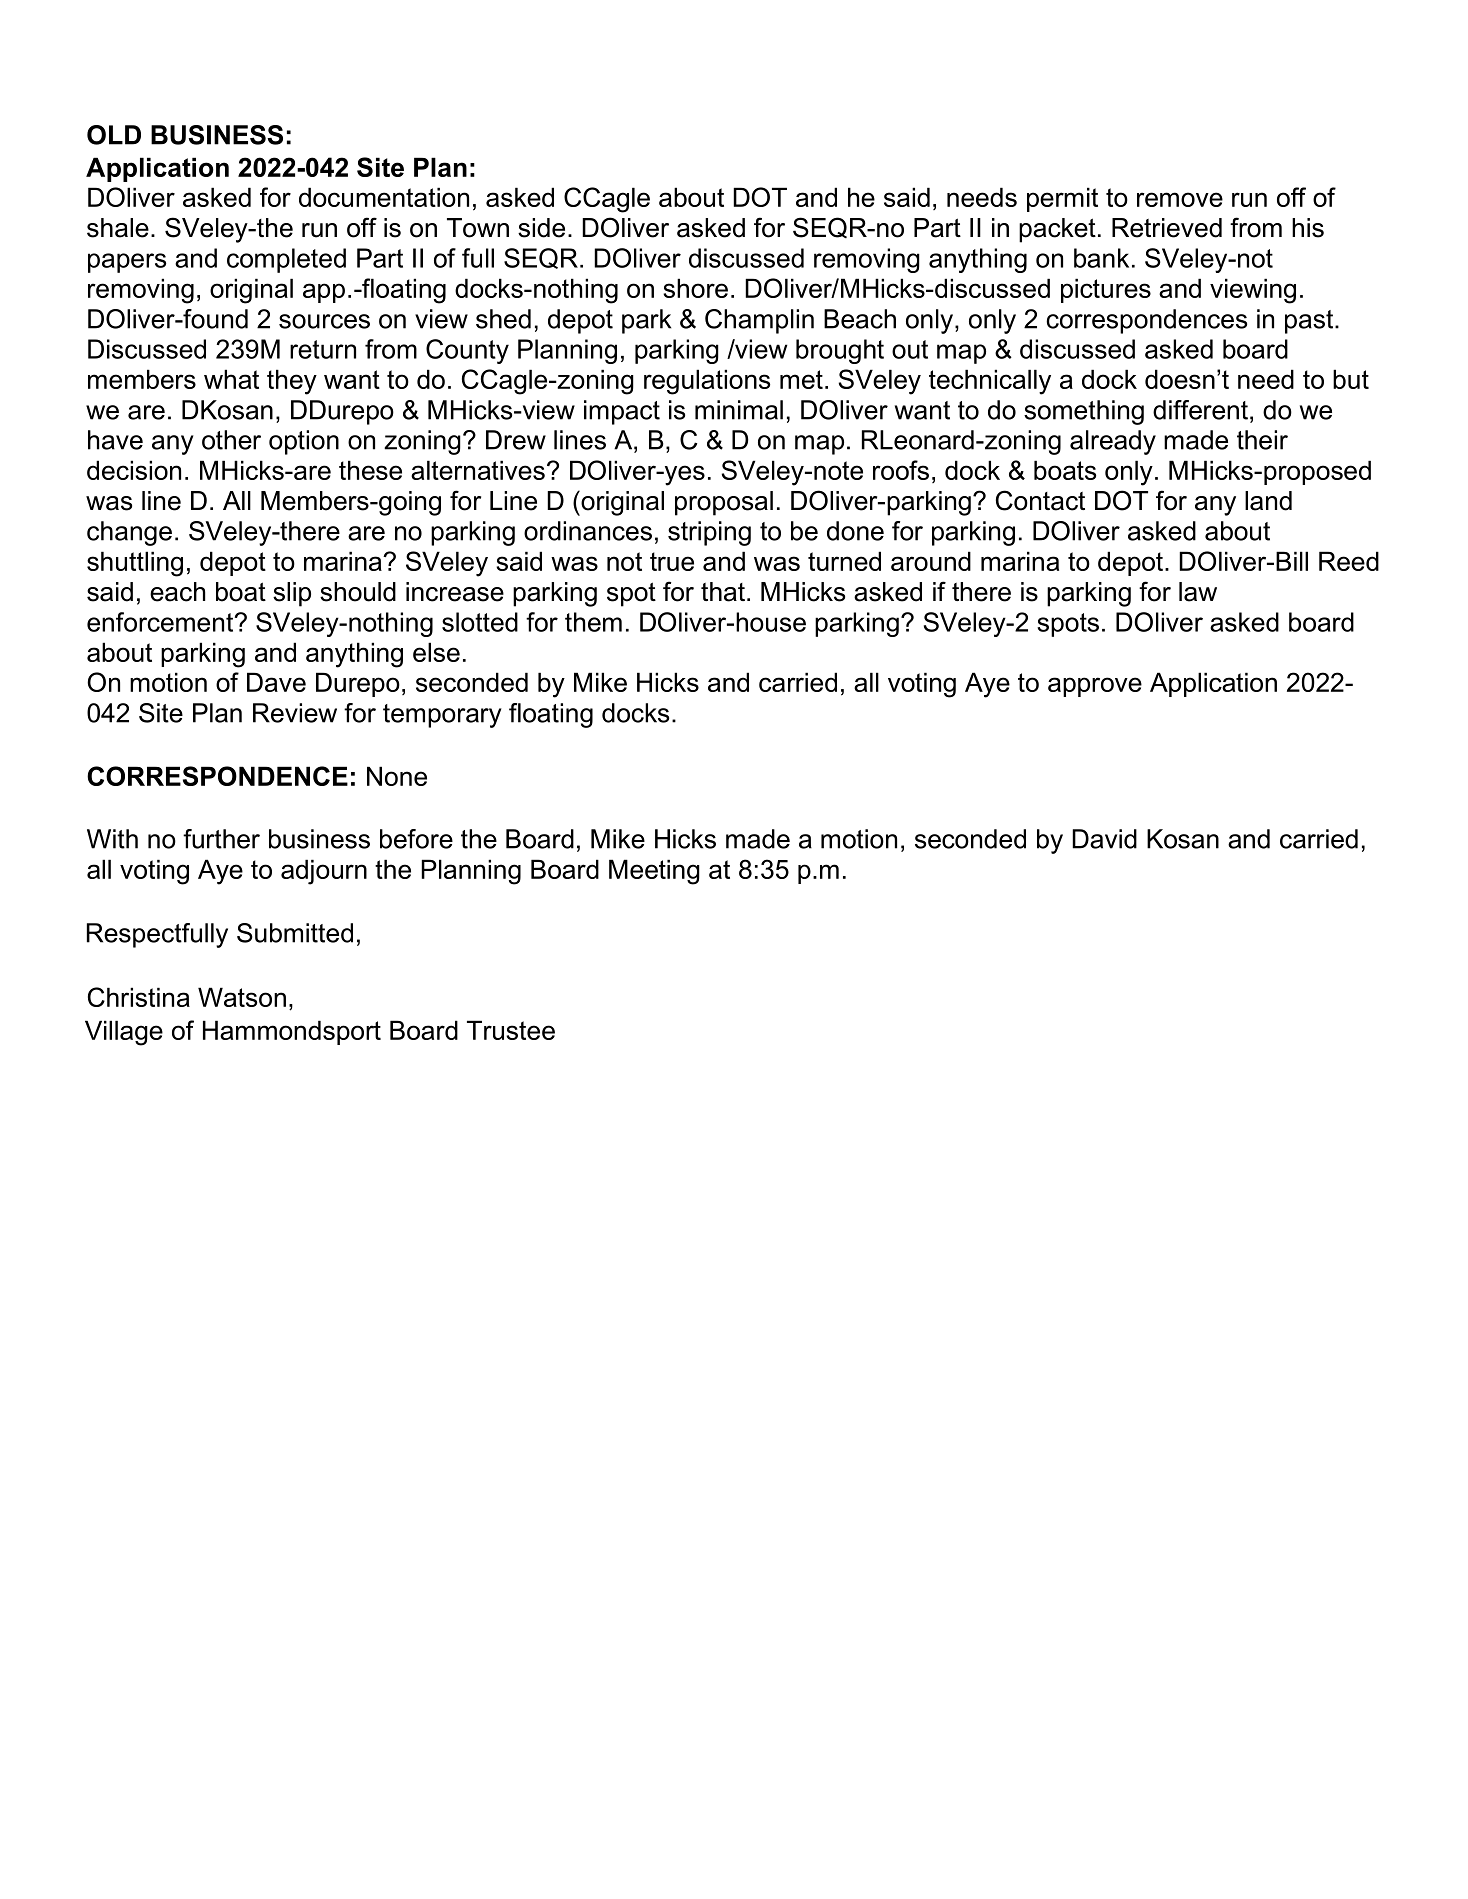 The height and width of the page is (1899, 1468). Describe the element at coordinates (231, 440) in the page. I see `other` at that location.
